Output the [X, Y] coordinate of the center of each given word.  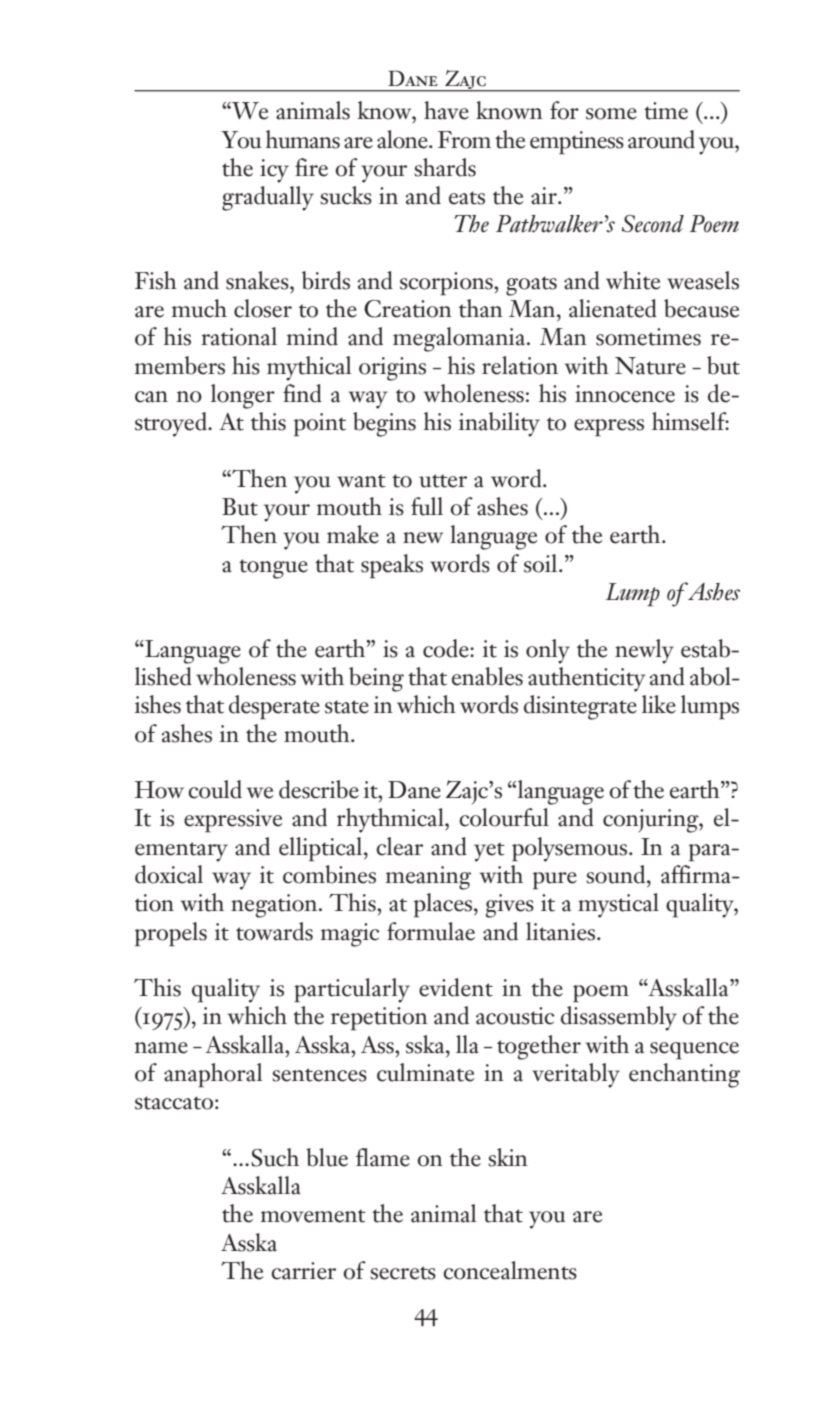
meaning [428, 878]
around [661, 139]
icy [274, 171]
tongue [273, 569]
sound [617, 874]
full [427, 506]
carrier [303, 1271]
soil [542, 563]
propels [171, 934]
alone [403, 139]
